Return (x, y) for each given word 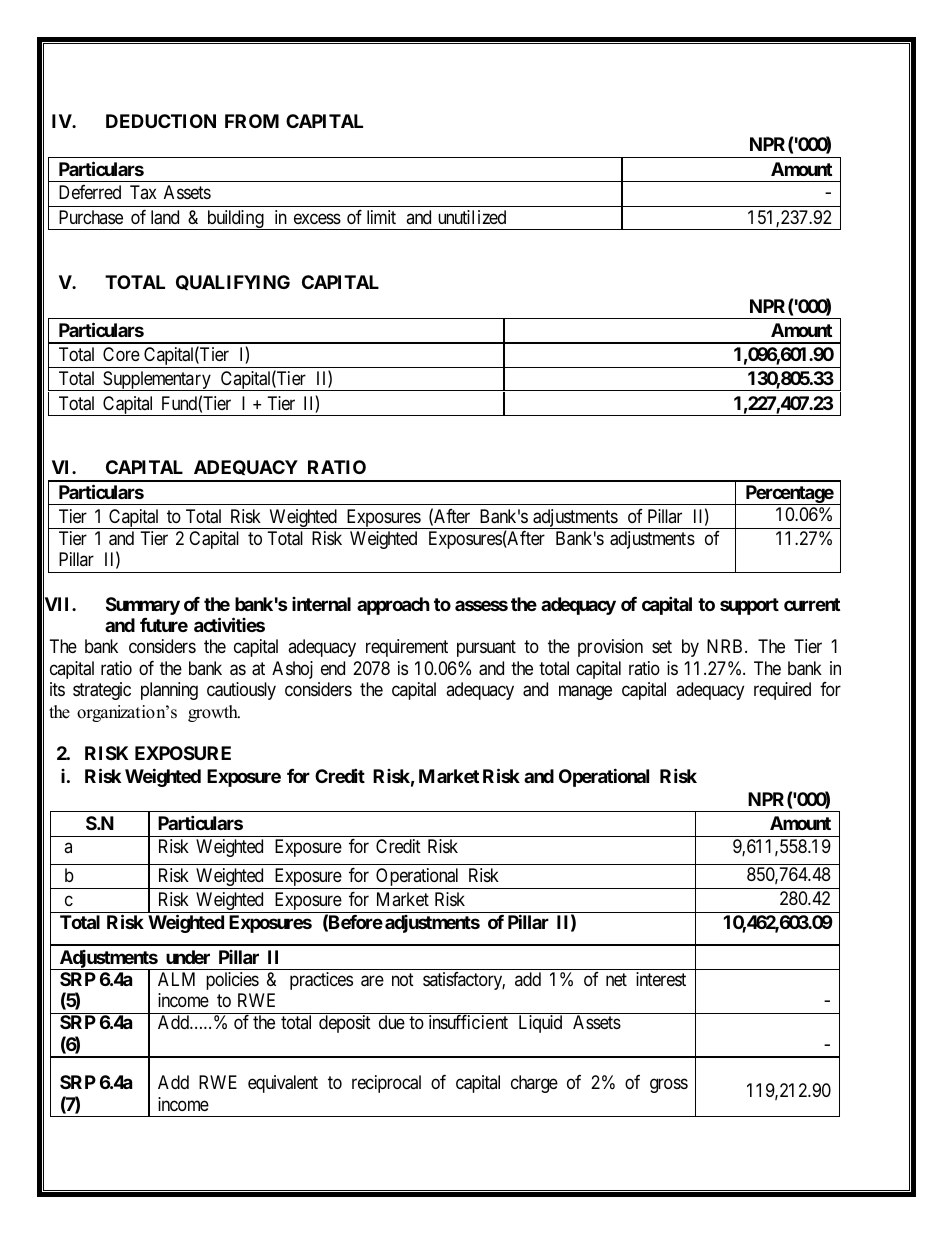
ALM (176, 979)
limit (381, 217)
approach (393, 606)
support (749, 606)
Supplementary (157, 381)
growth (214, 713)
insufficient (468, 1022)
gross (669, 1085)
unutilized (472, 217)
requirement (407, 648)
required (782, 691)
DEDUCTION (161, 121)
